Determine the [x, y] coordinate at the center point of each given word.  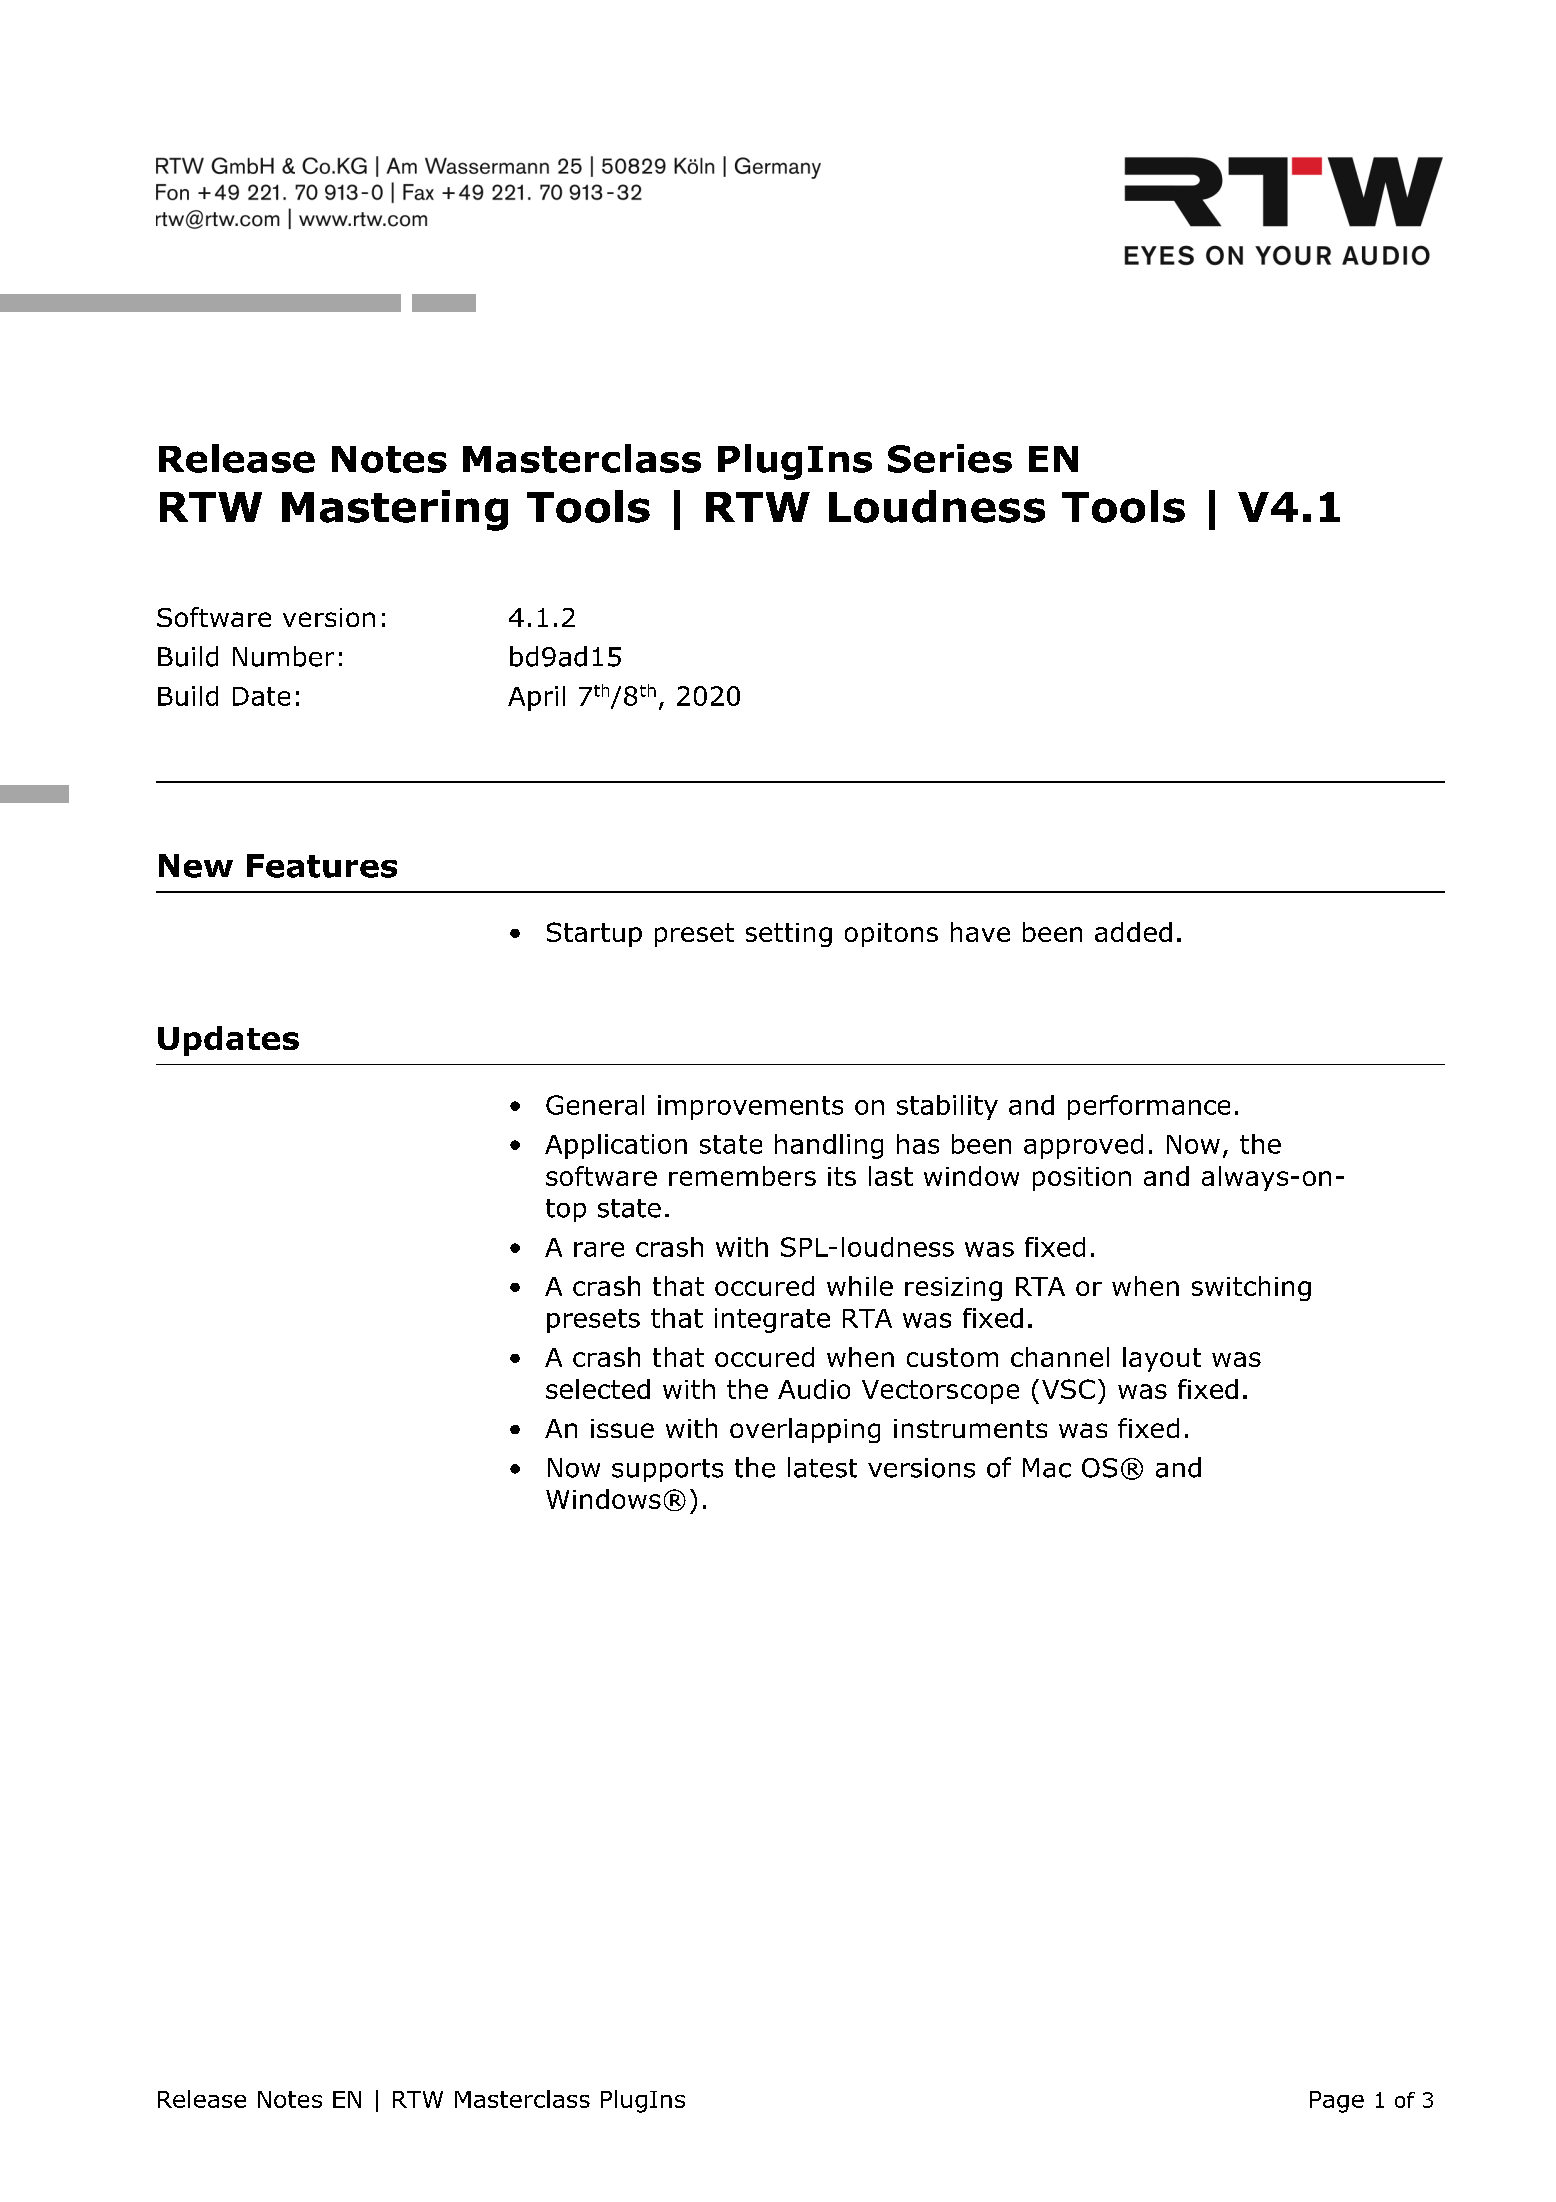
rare [599, 1249]
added [1133, 932]
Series [950, 458]
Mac [1047, 1468]
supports [667, 1470]
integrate [772, 1320]
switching [1251, 1288]
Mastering [395, 510]
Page [1337, 2102]
